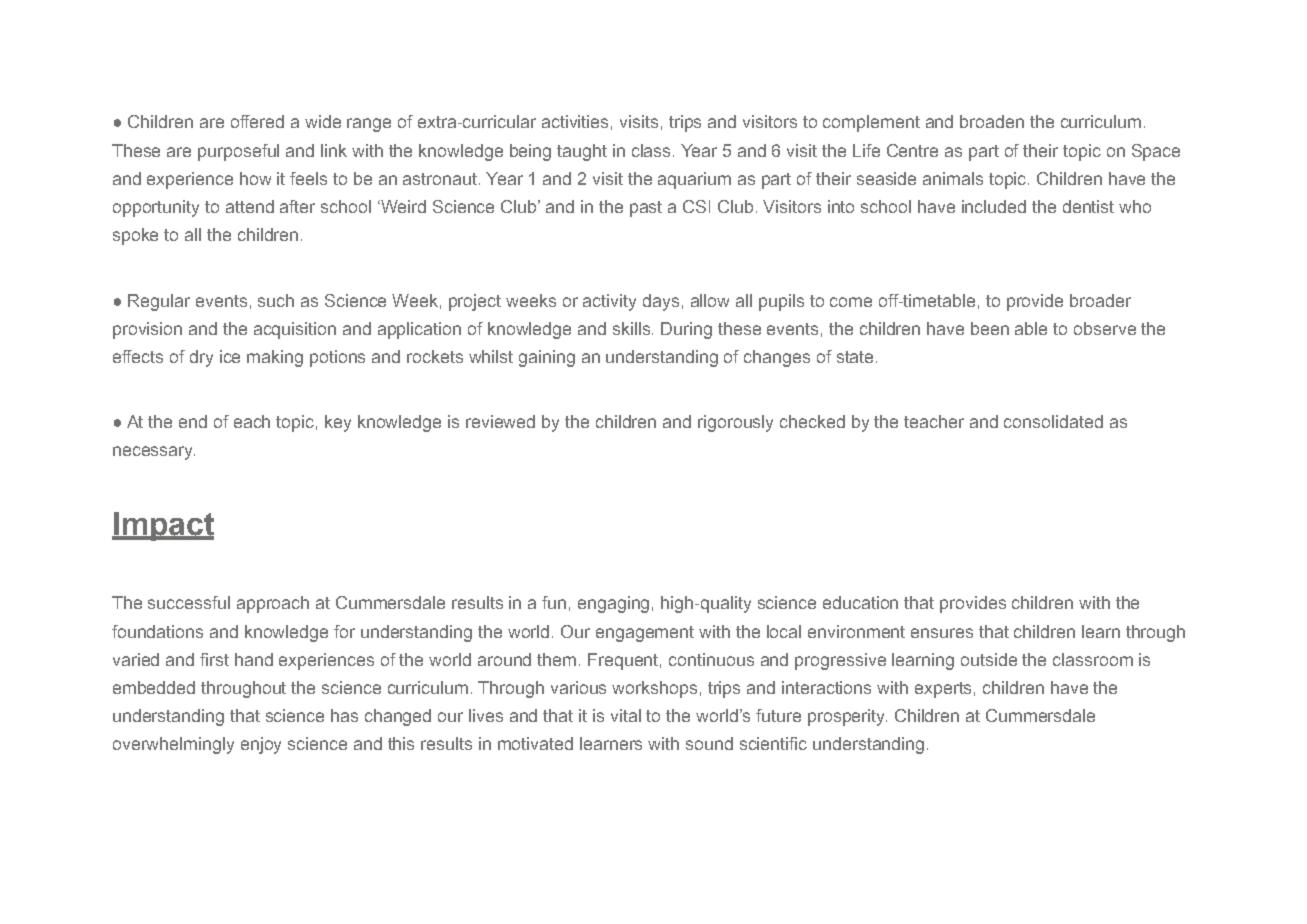 This screenshot has width=1307, height=924. What do you see at coordinates (992, 121) in the screenshot?
I see `broaden` at bounding box center [992, 121].
